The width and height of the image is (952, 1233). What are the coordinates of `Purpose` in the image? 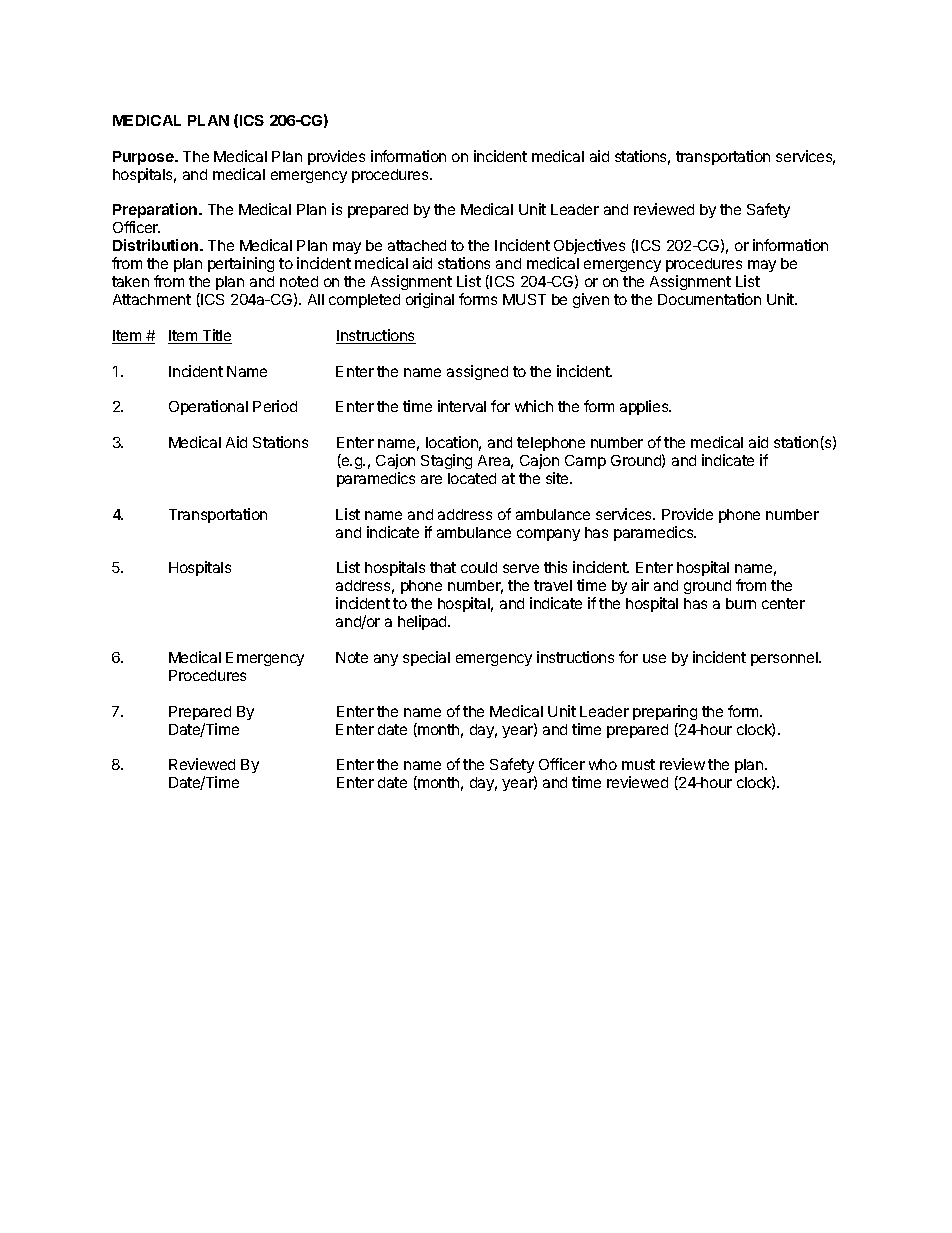 It's located at (144, 158).
